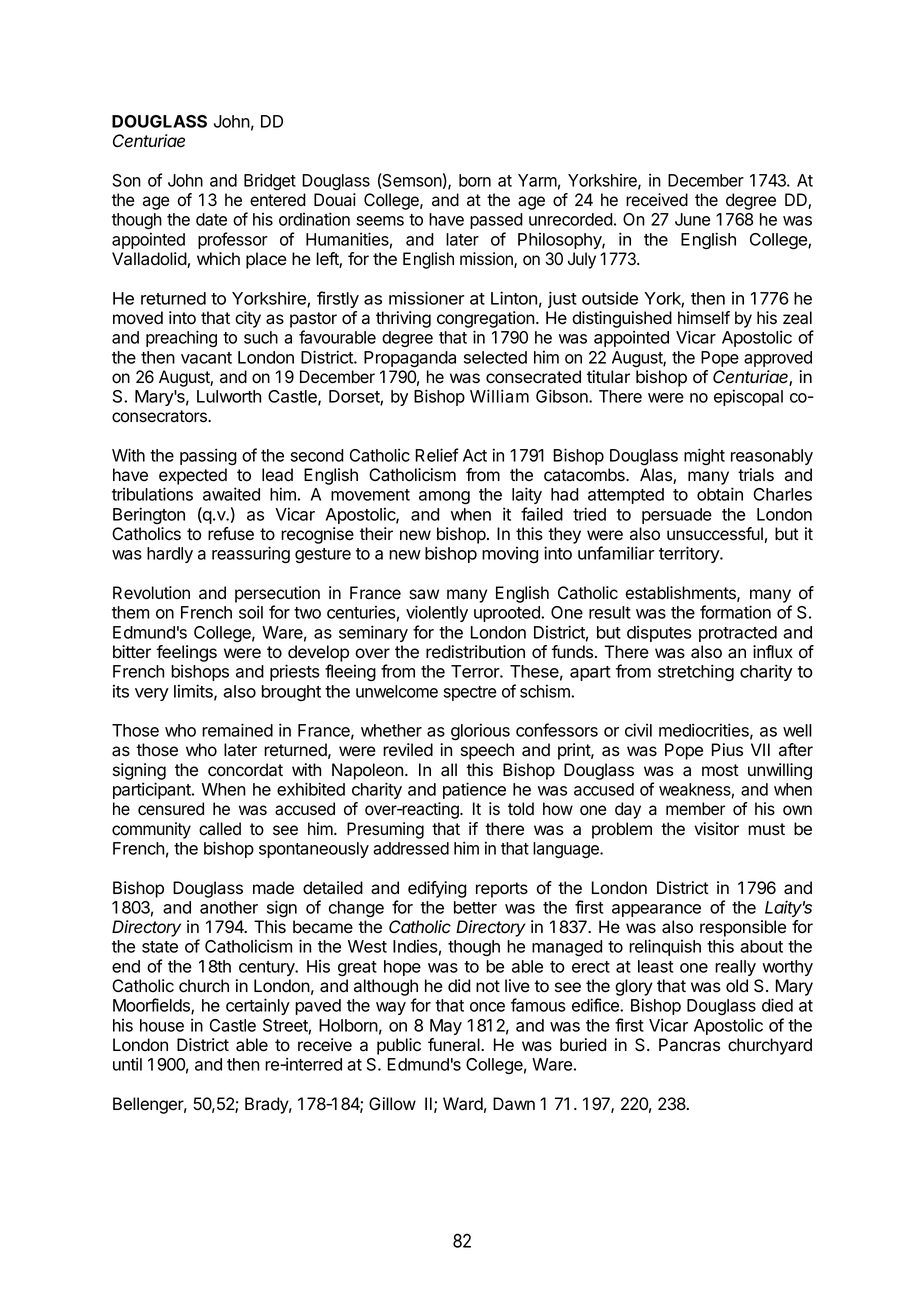  What do you see at coordinates (720, 494) in the document?
I see `obtain` at bounding box center [720, 494].
